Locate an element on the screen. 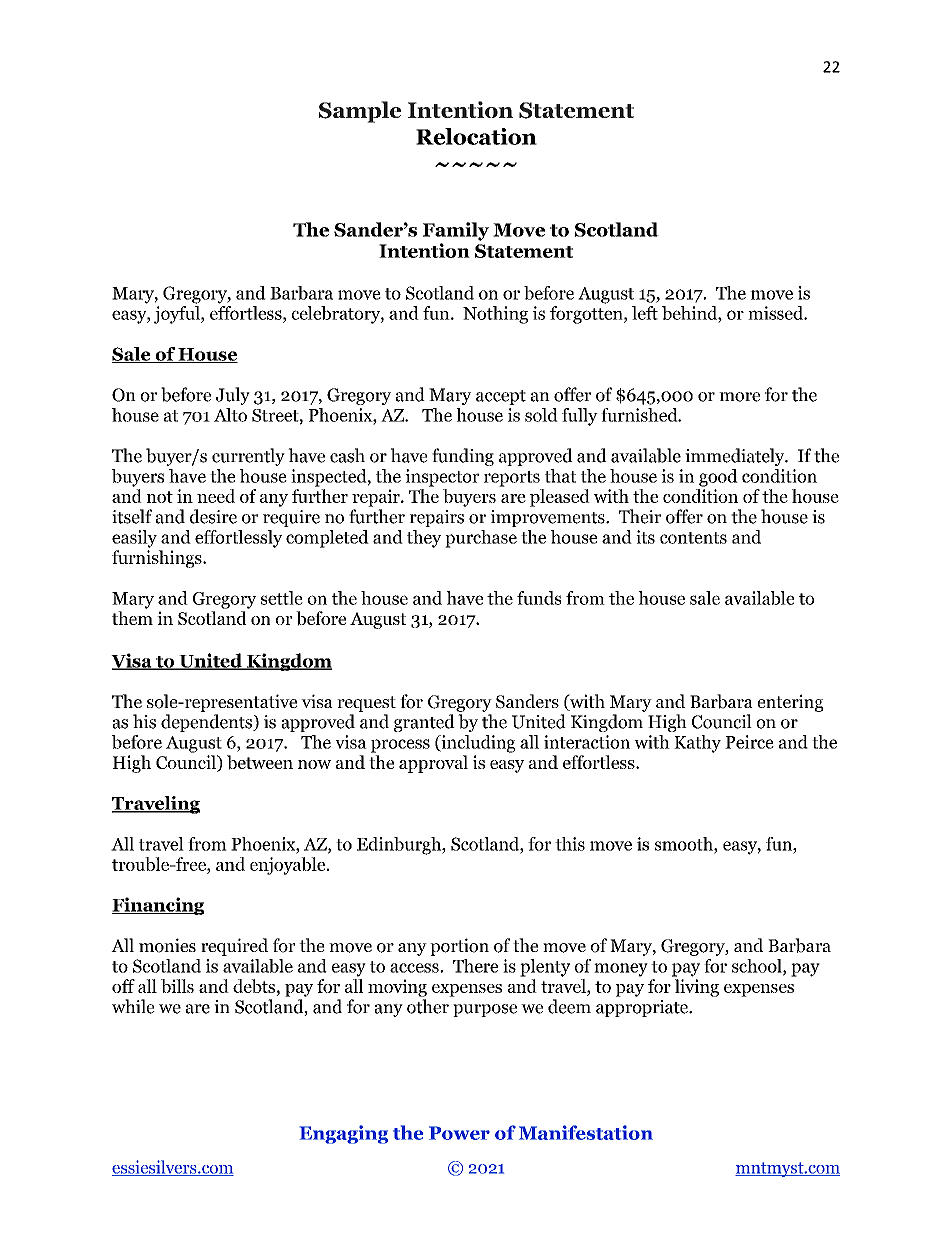 Image resolution: width=952 pixels, height=1233 pixels. Sample is located at coordinates (360, 112).
